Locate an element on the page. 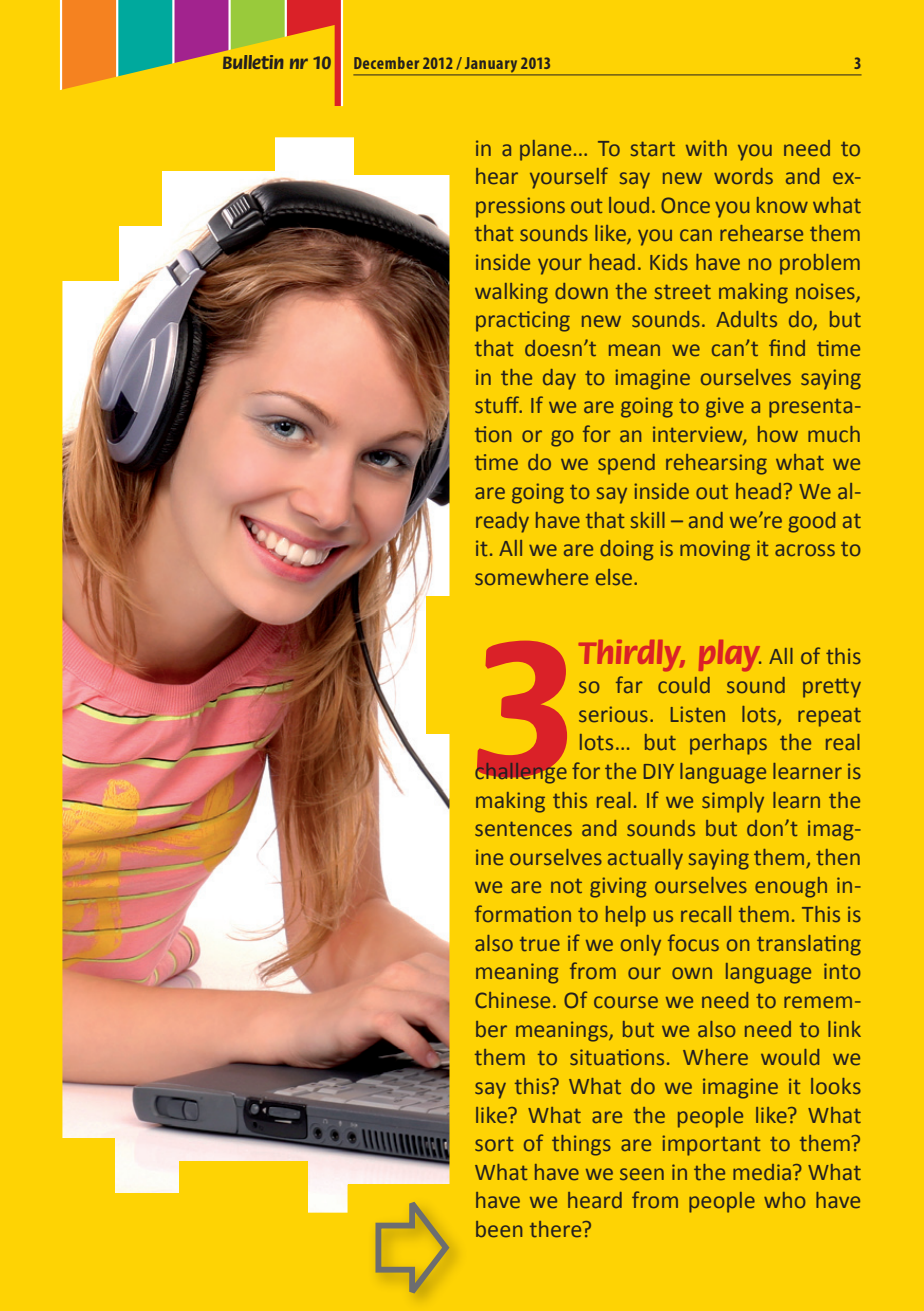 This page has width=924, height=1311. walking is located at coordinates (511, 293).
